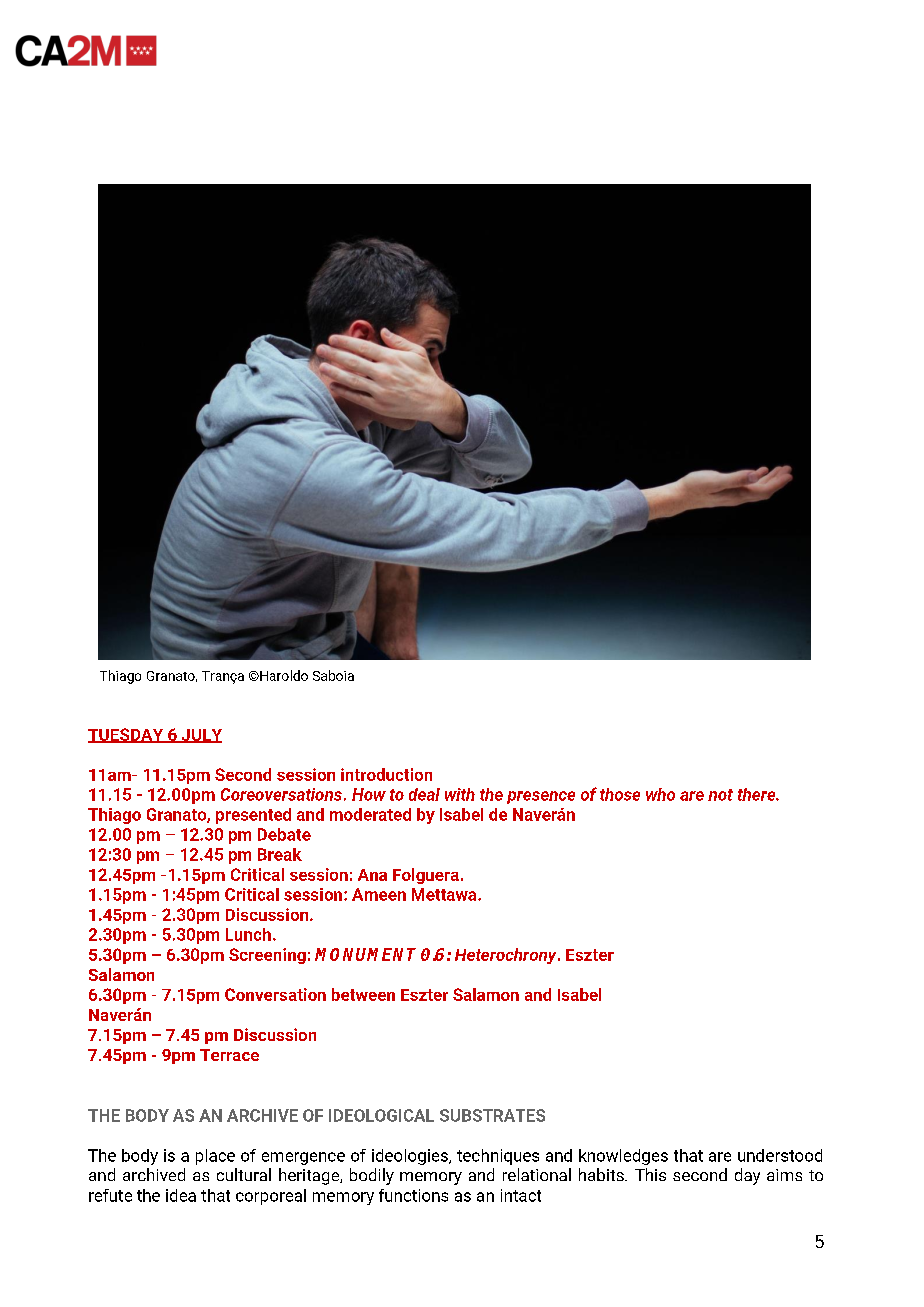 The height and width of the screenshot is (1307, 924). Describe the element at coordinates (229, 1055) in the screenshot. I see `Terrace` at that location.
